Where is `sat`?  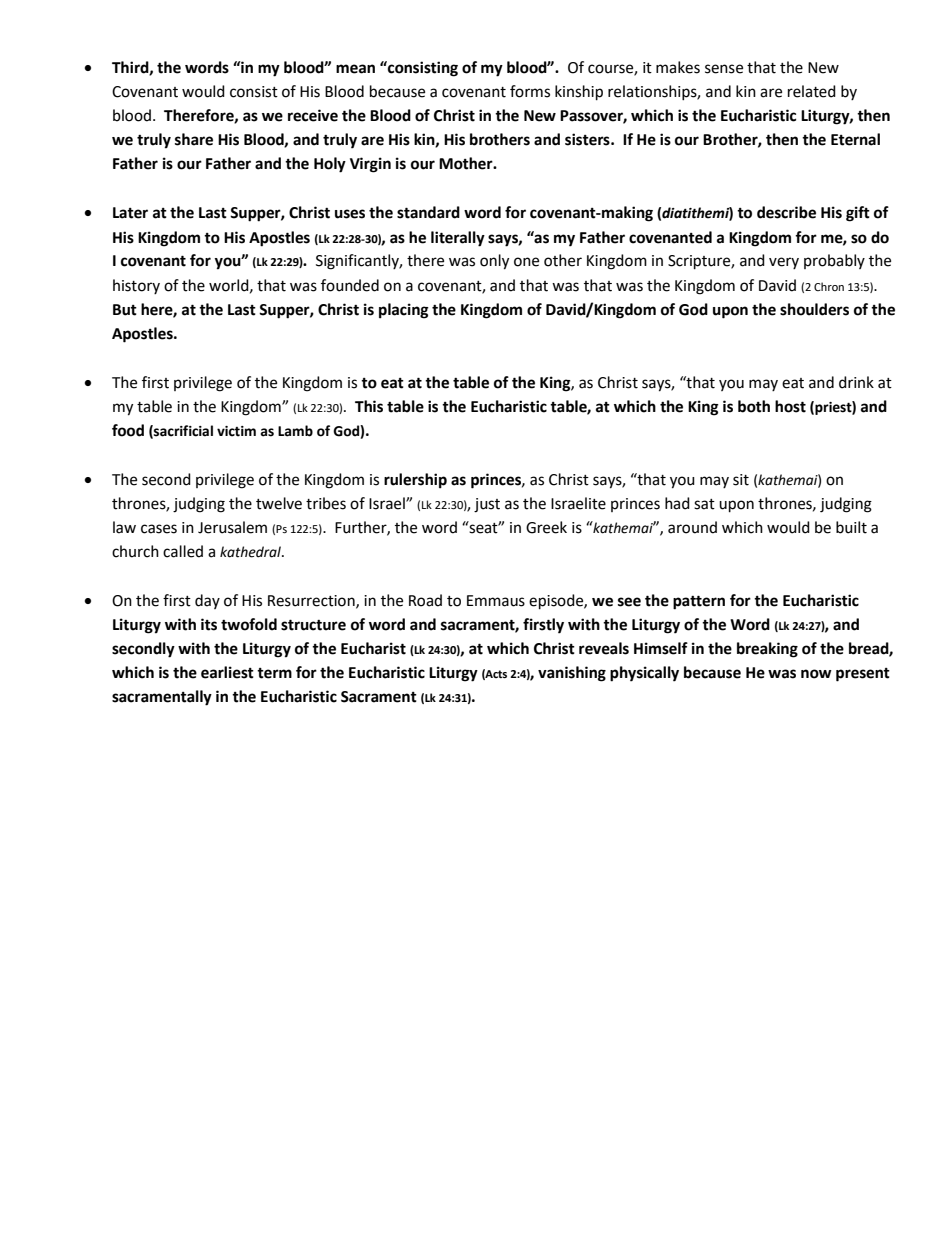 sat is located at coordinates (704, 504).
